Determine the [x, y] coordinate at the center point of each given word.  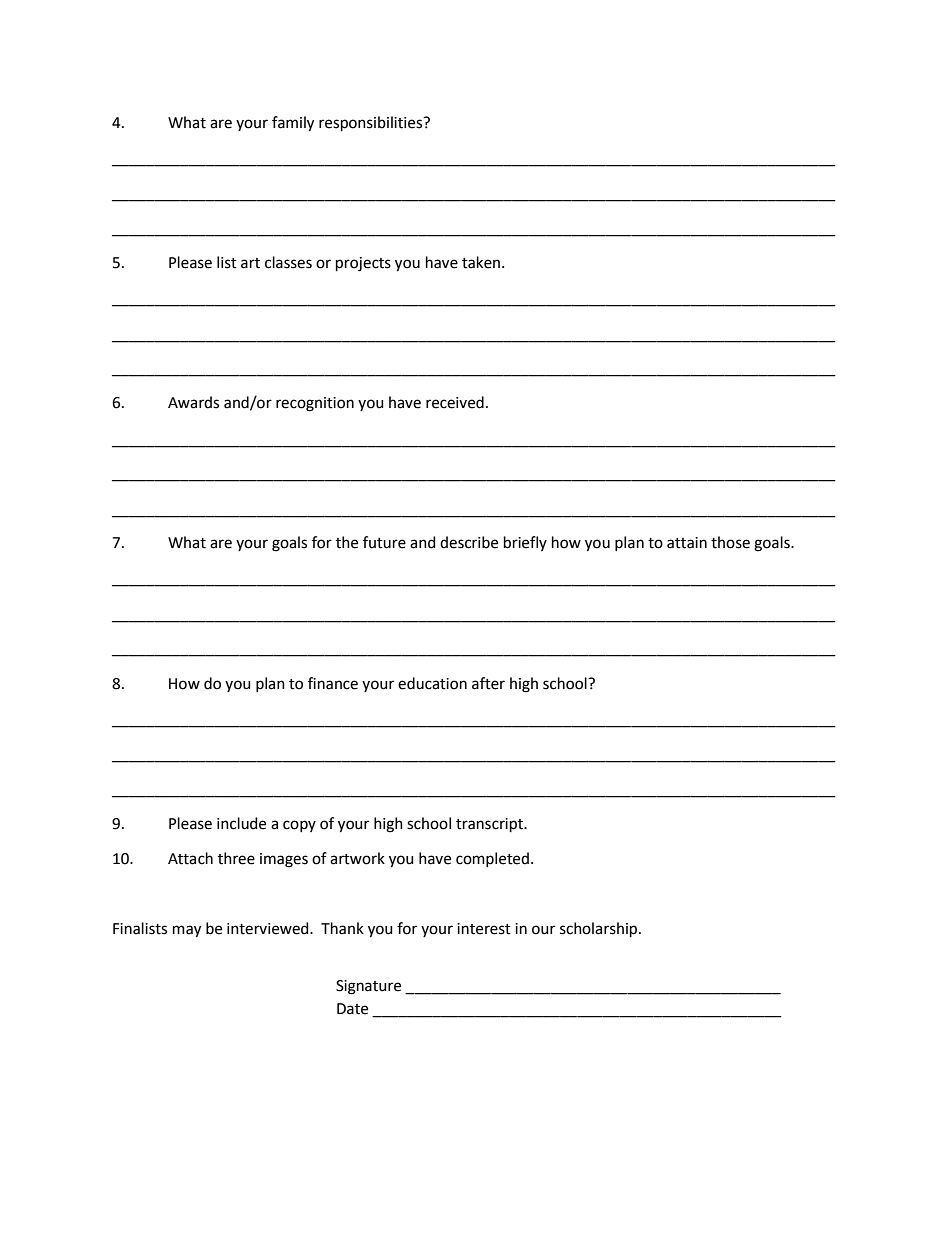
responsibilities [372, 123]
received [455, 402]
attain [687, 543]
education [432, 683]
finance [333, 683]
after [488, 683]
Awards [193, 402]
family [293, 124]
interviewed [269, 928]
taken [481, 262]
